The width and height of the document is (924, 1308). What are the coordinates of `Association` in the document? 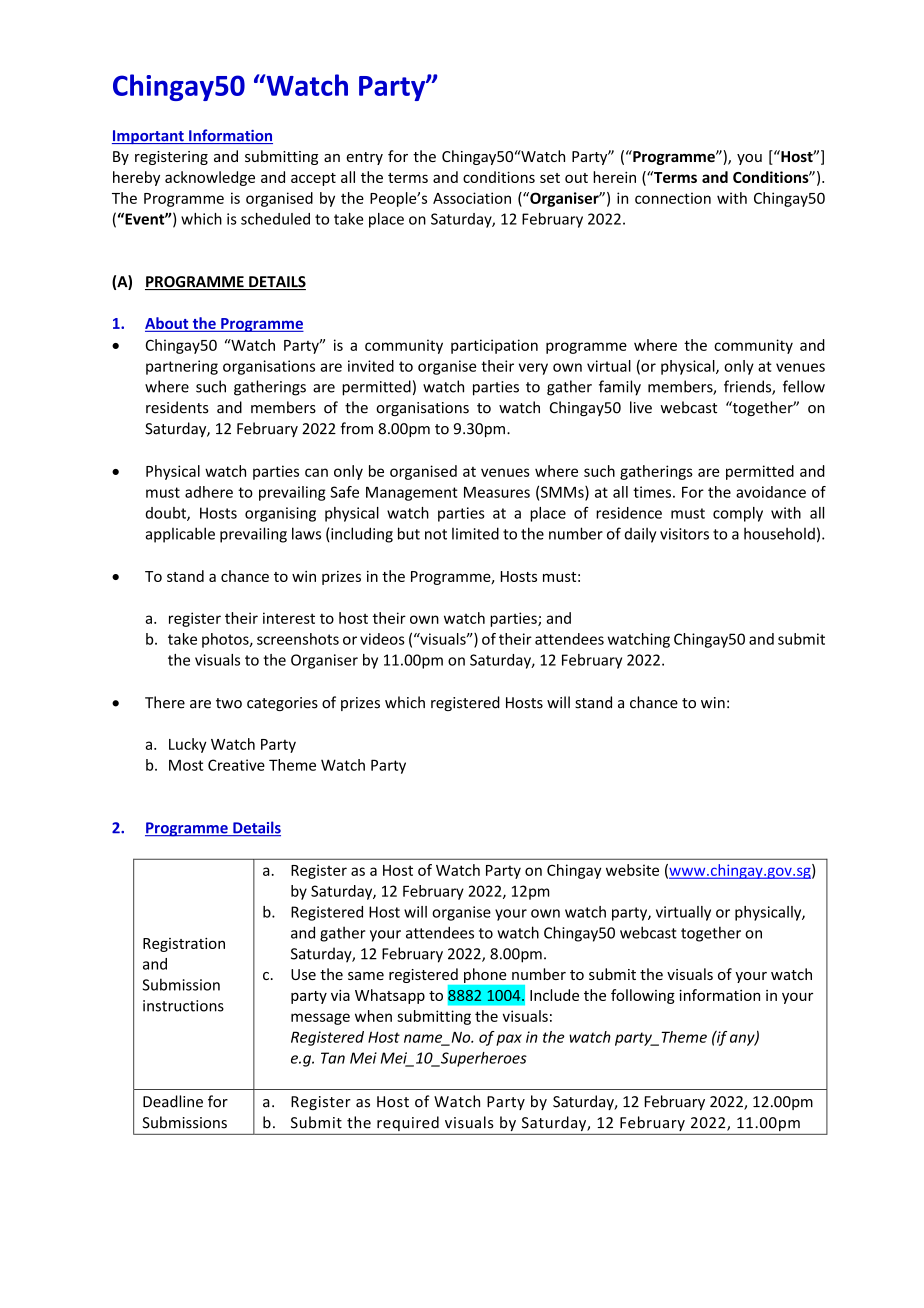 It's located at (472, 198).
